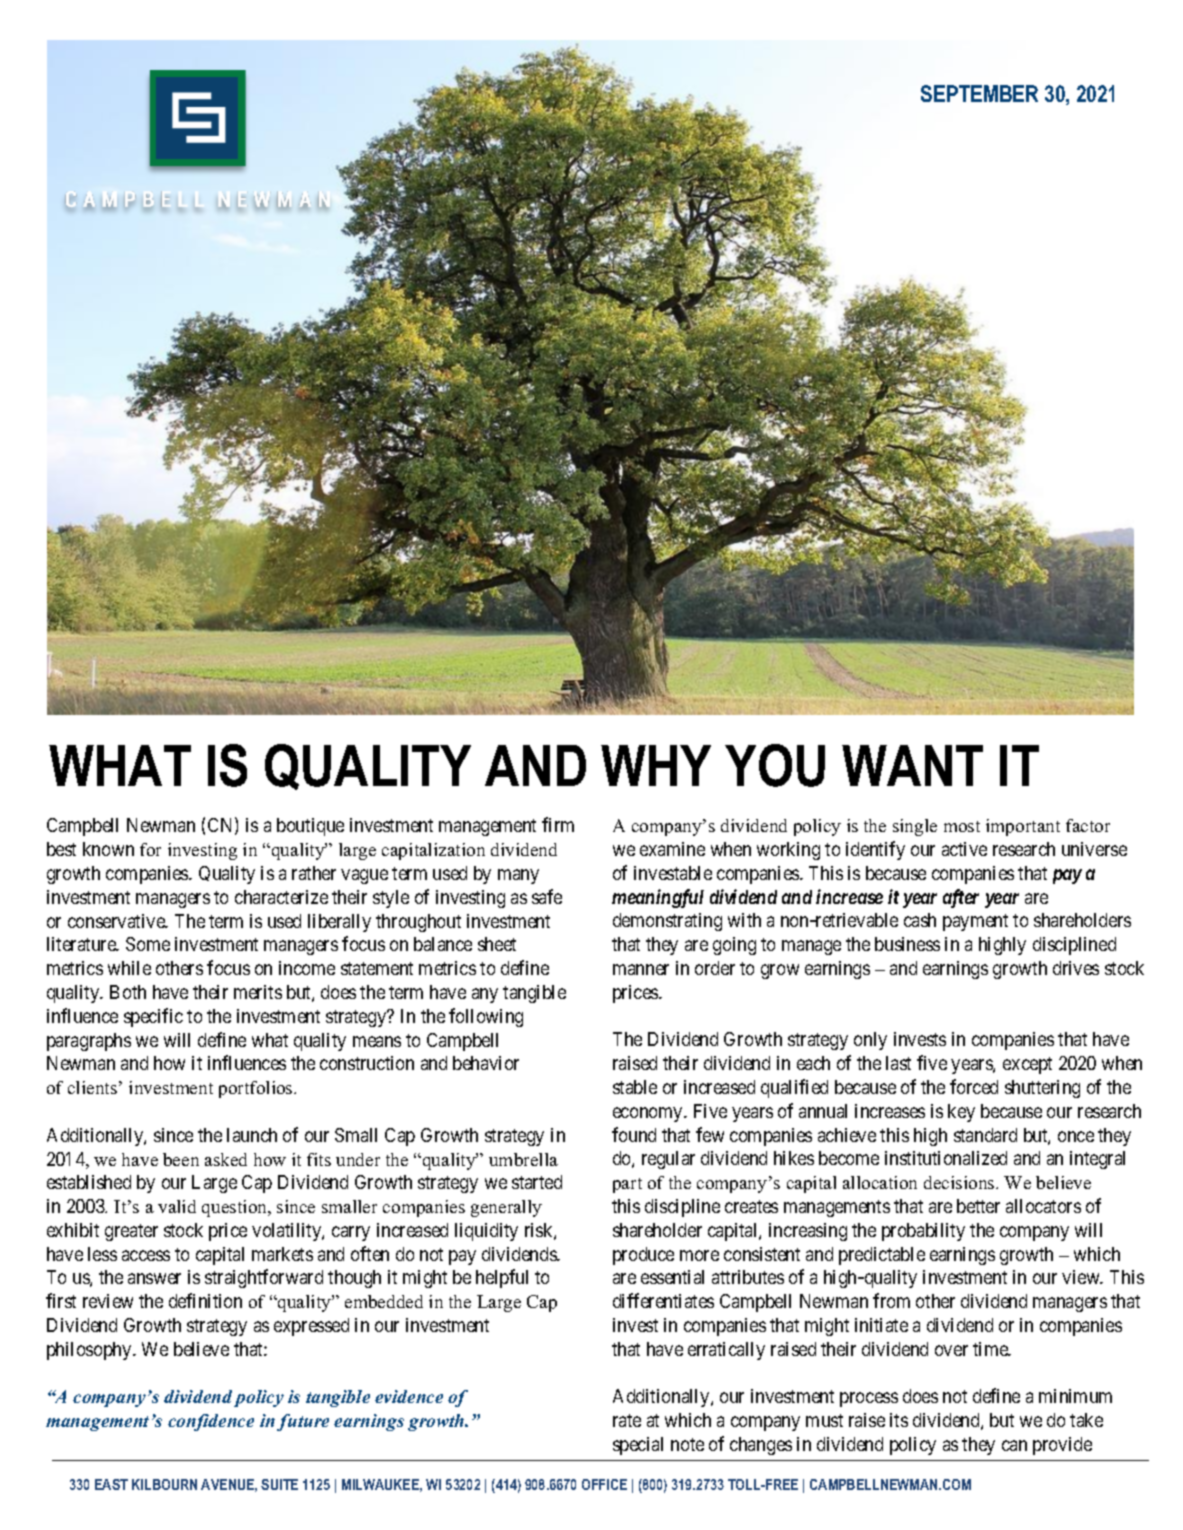 Image resolution: width=1183 pixels, height=1530 pixels. I want to click on SEPTEMBER, so click(979, 93).
